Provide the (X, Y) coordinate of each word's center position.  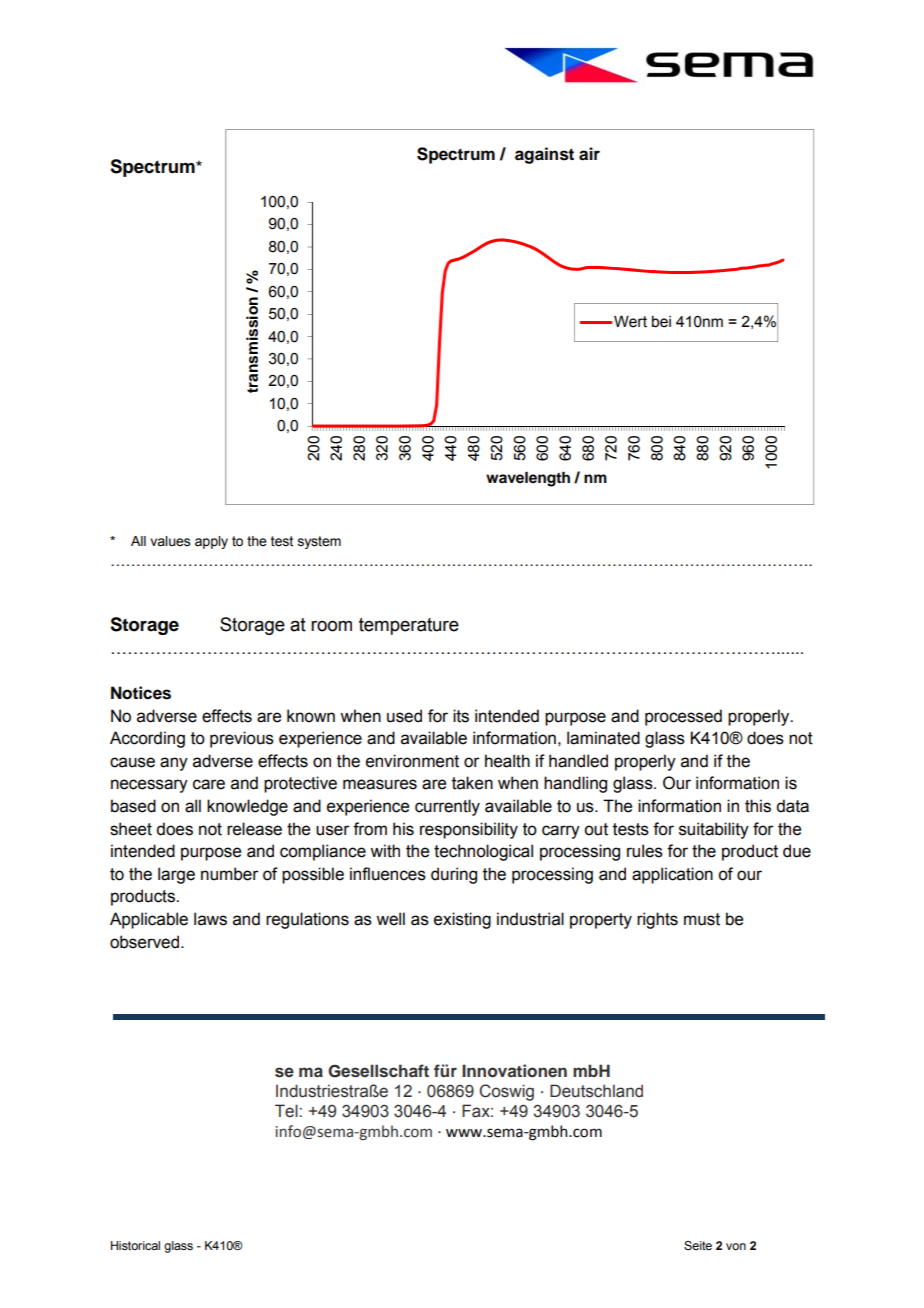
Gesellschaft (378, 1071)
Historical (135, 1245)
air (589, 154)
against (544, 155)
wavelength (528, 479)
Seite (698, 1245)
